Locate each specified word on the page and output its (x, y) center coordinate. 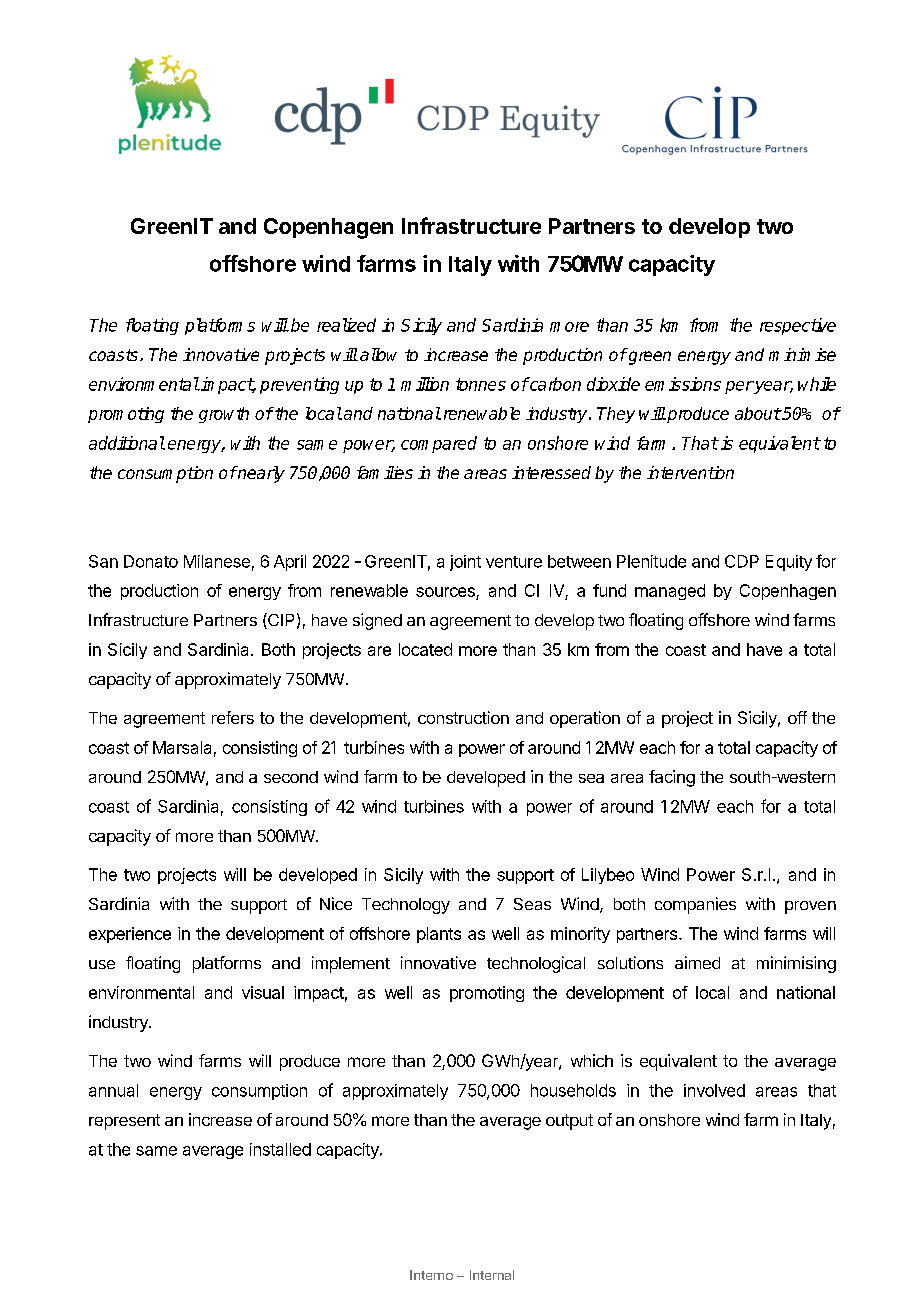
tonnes (481, 384)
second (291, 777)
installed (280, 1149)
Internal (492, 1275)
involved (714, 1090)
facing (672, 778)
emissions (683, 384)
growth (224, 415)
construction (463, 717)
